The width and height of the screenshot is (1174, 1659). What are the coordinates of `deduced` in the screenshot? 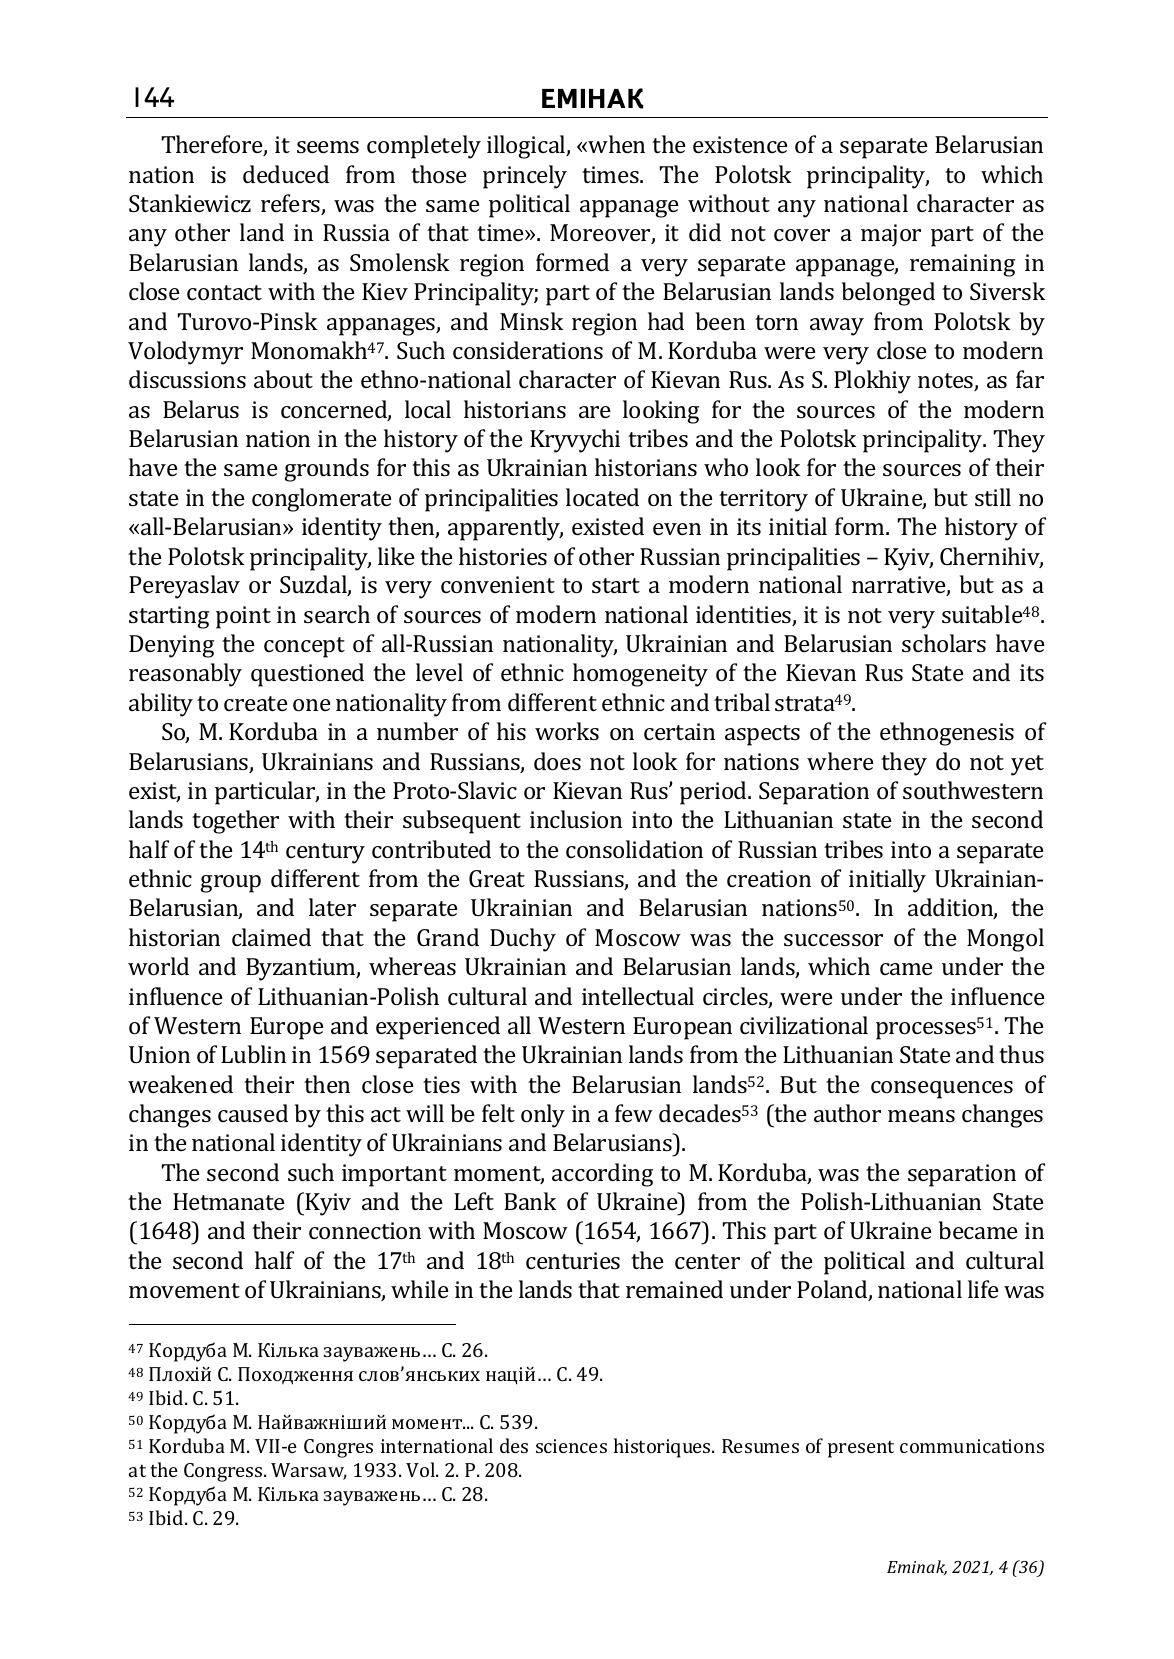 It's located at (286, 174).
